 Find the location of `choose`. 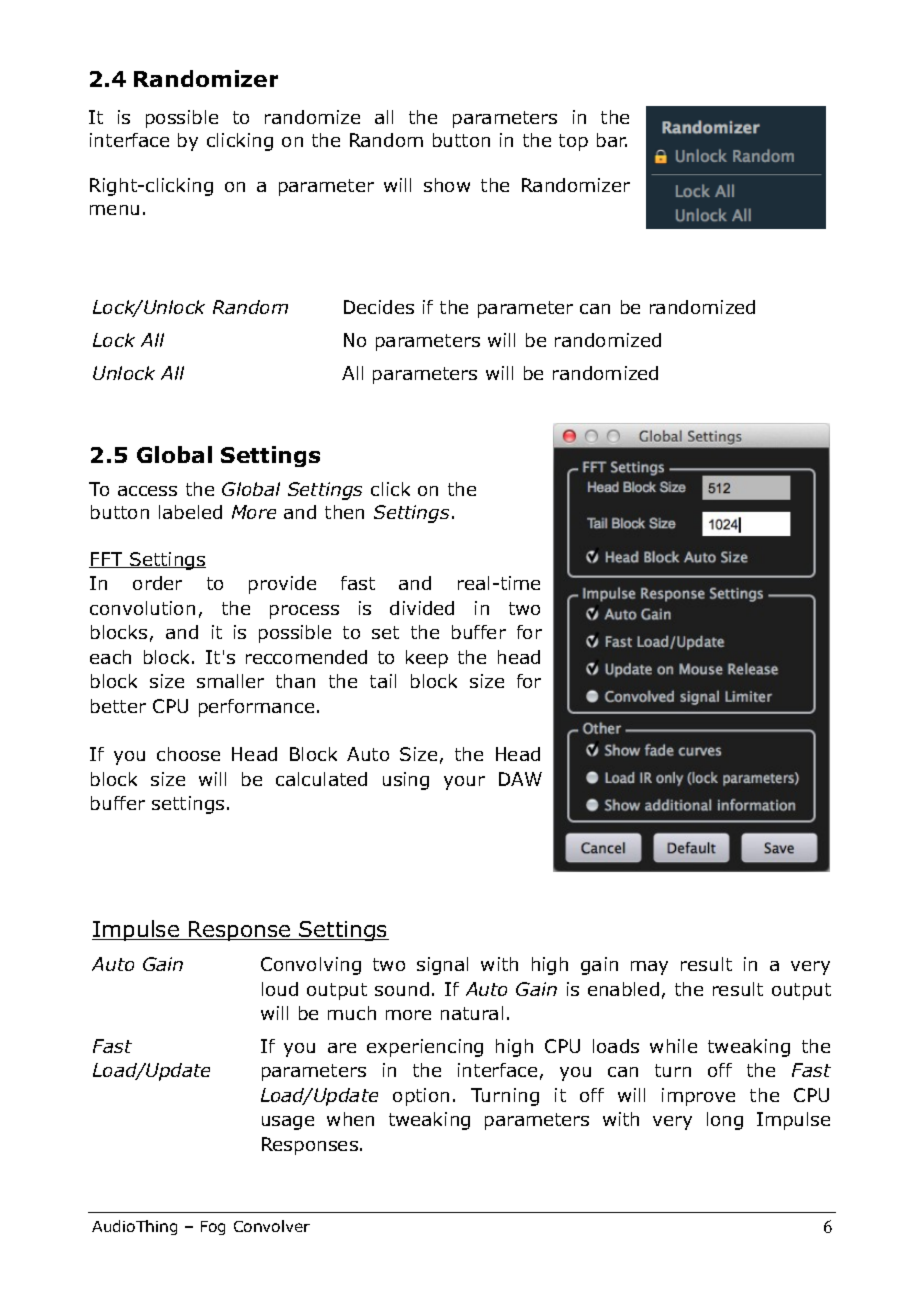

choose is located at coordinates (188, 754).
